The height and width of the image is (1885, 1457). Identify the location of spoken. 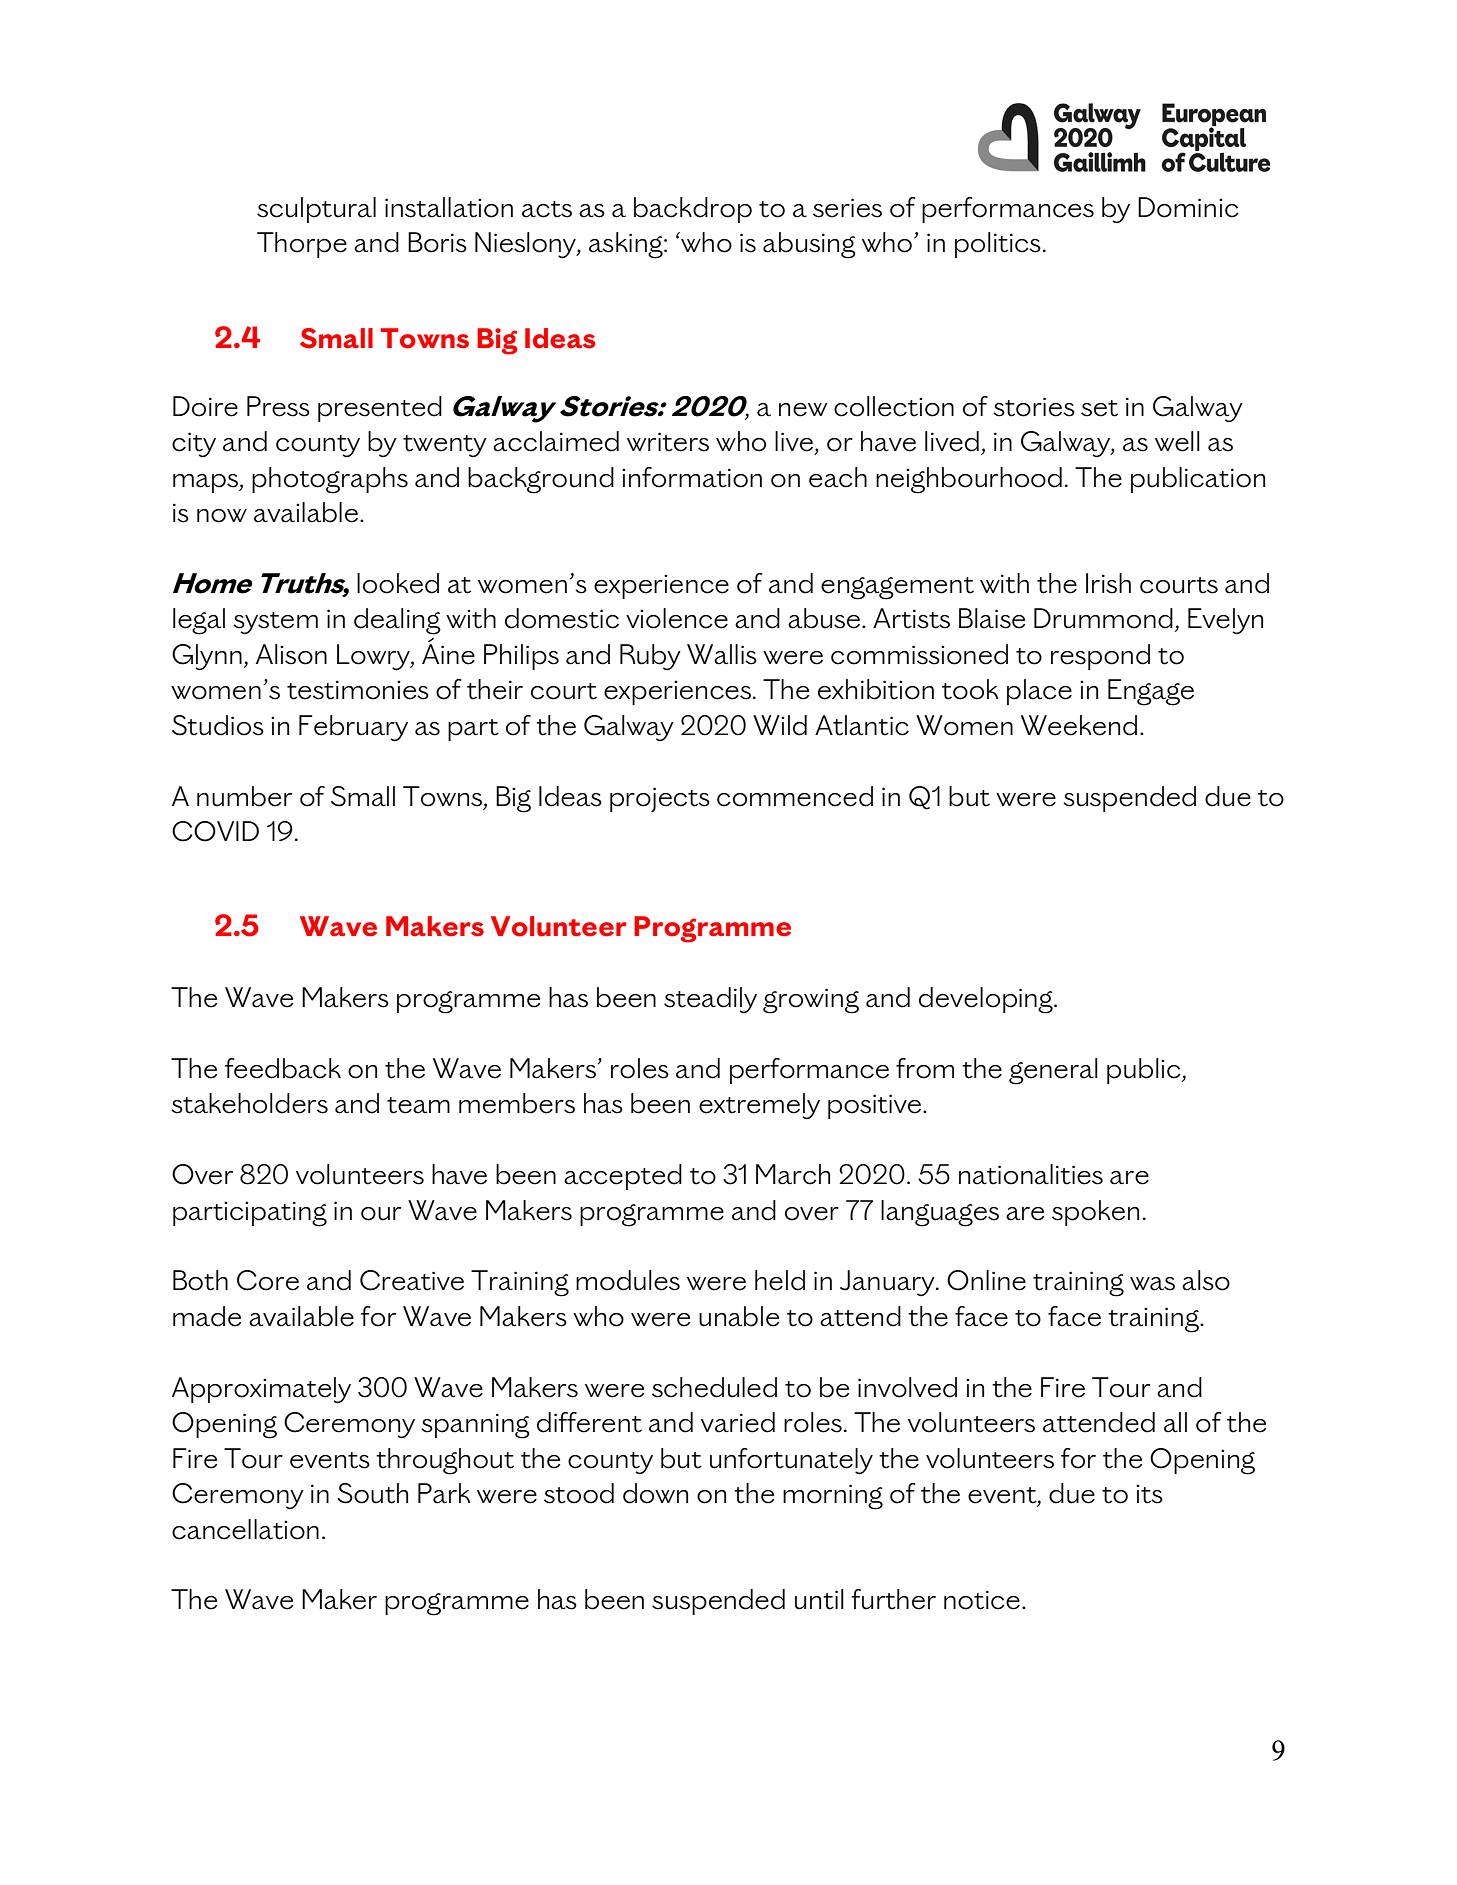
(1095, 1213).
